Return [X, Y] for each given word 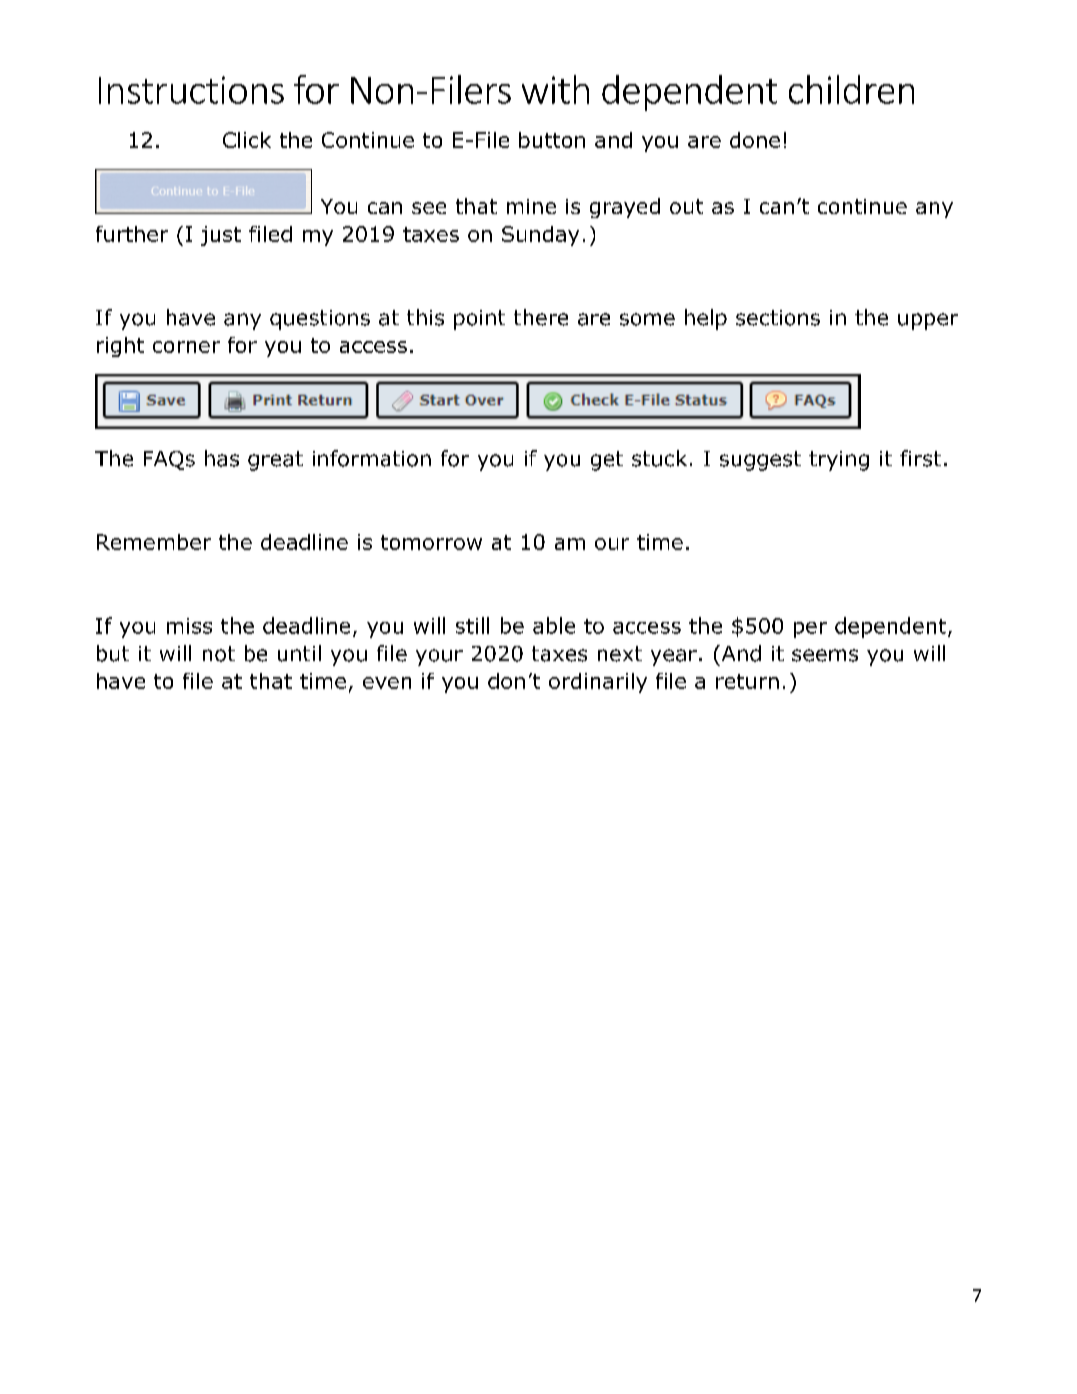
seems [825, 655]
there [541, 317]
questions [320, 320]
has [222, 458]
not [219, 654]
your [439, 657]
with [555, 89]
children [851, 89]
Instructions [191, 90]
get [607, 461]
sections [778, 318]
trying [839, 461]
